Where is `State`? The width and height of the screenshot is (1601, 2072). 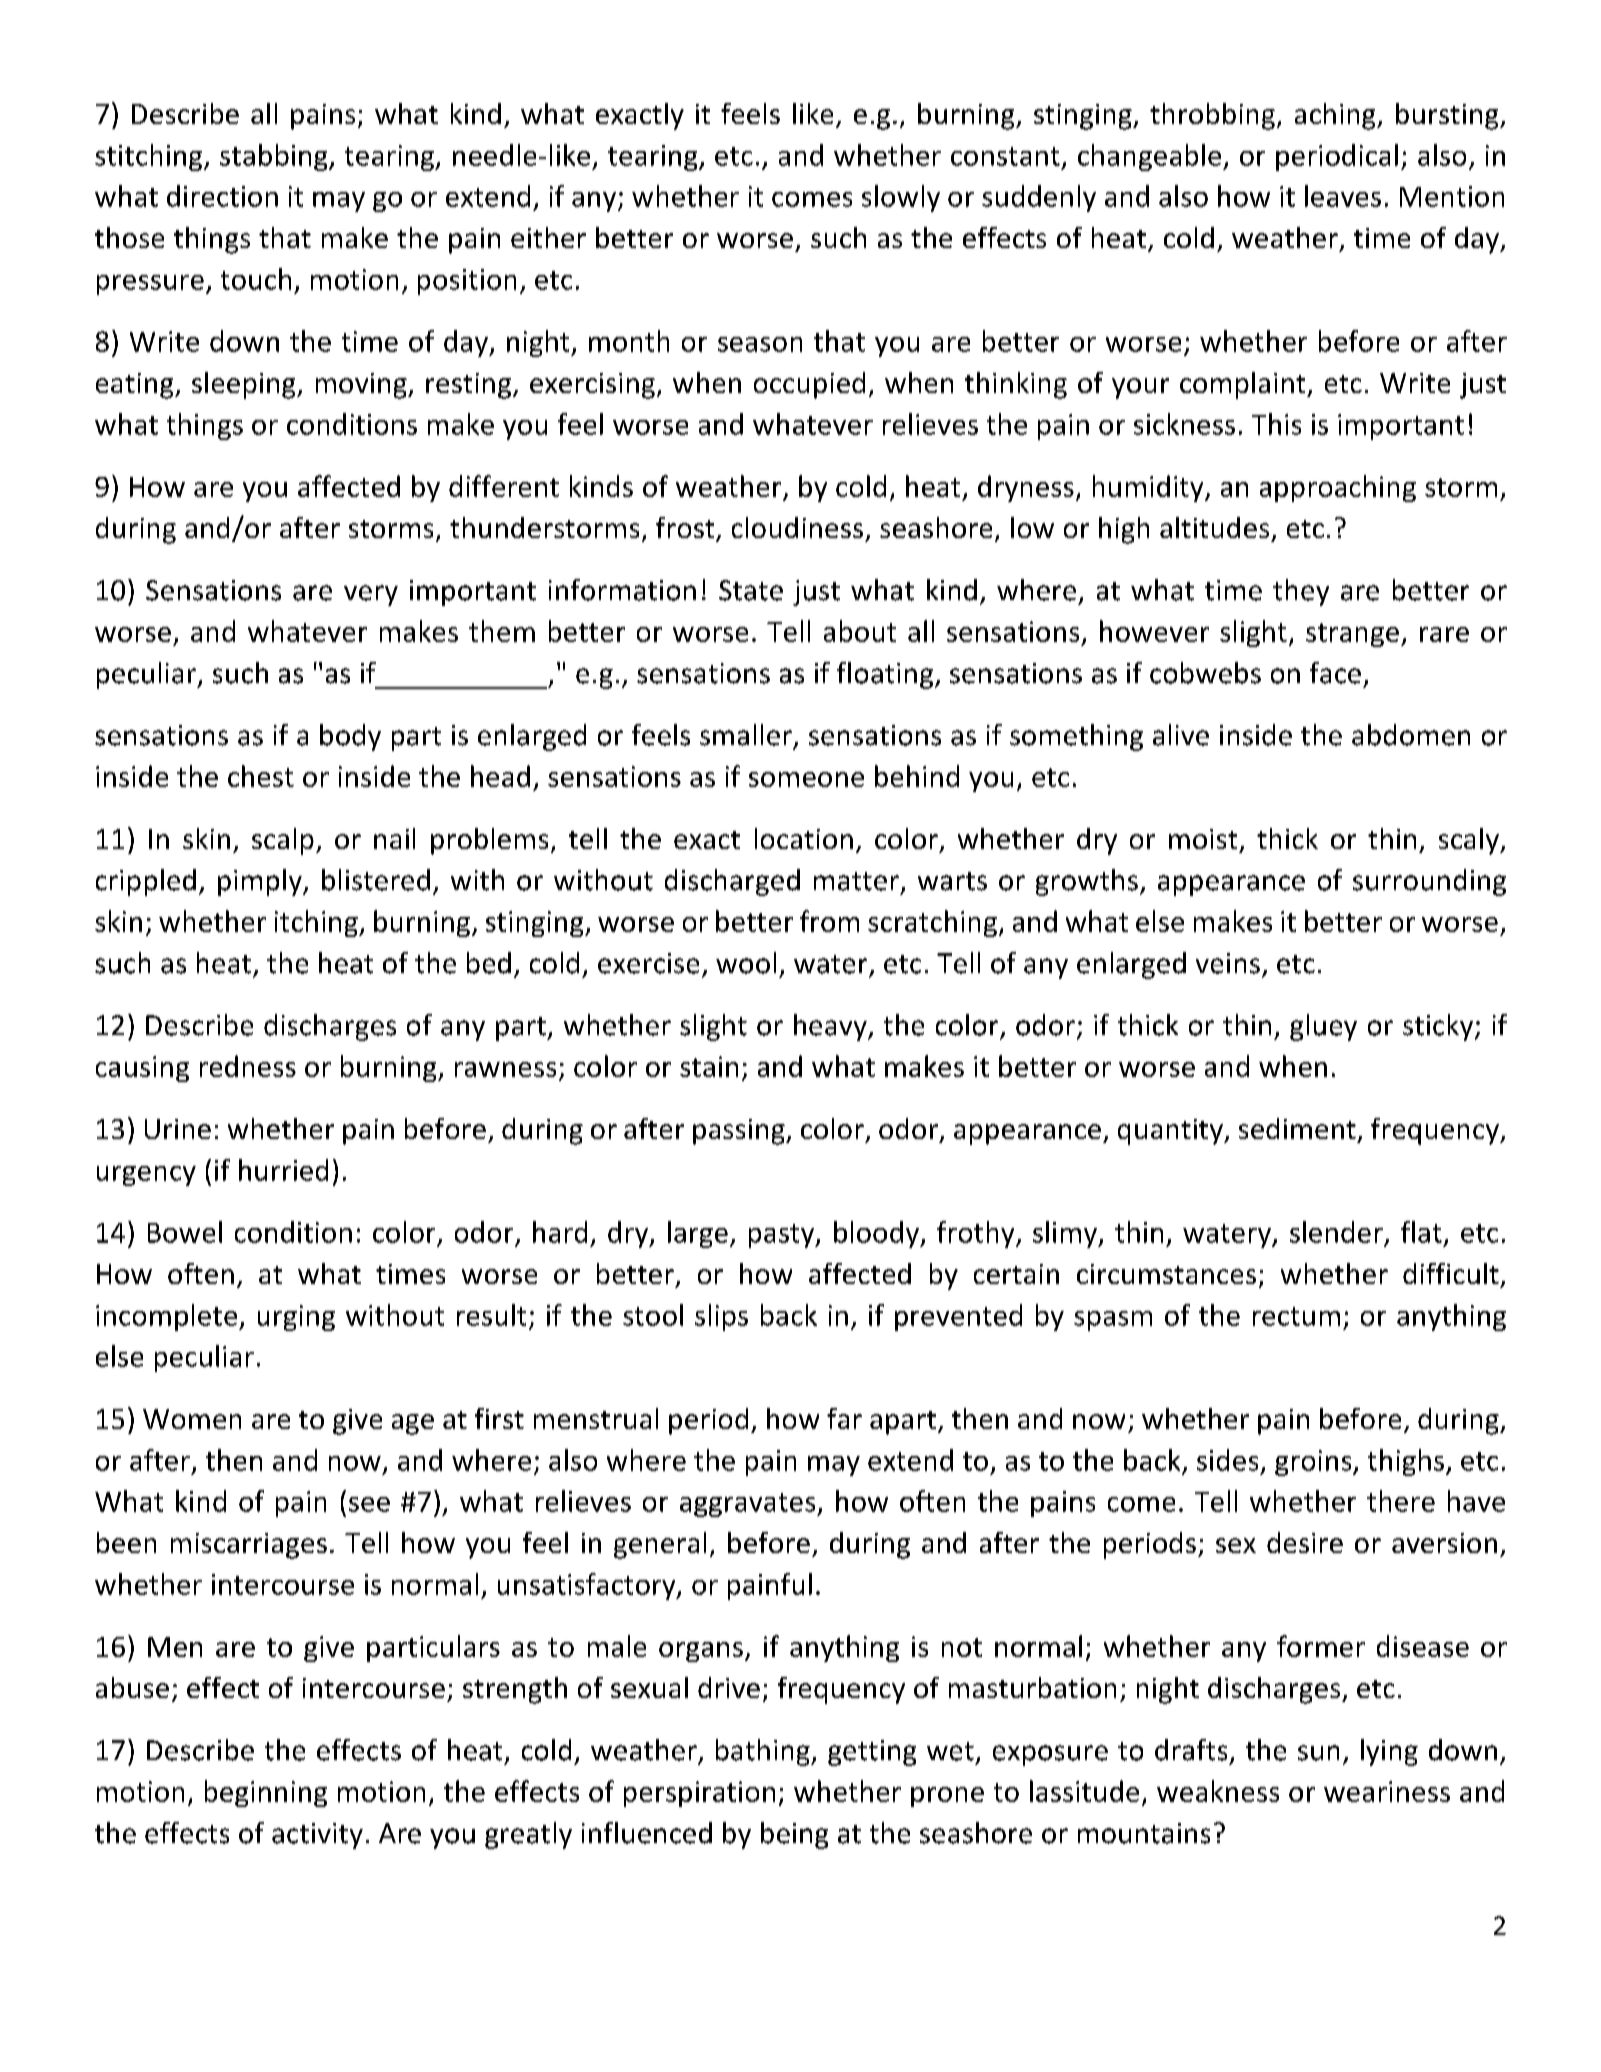
State is located at coordinates (751, 590).
